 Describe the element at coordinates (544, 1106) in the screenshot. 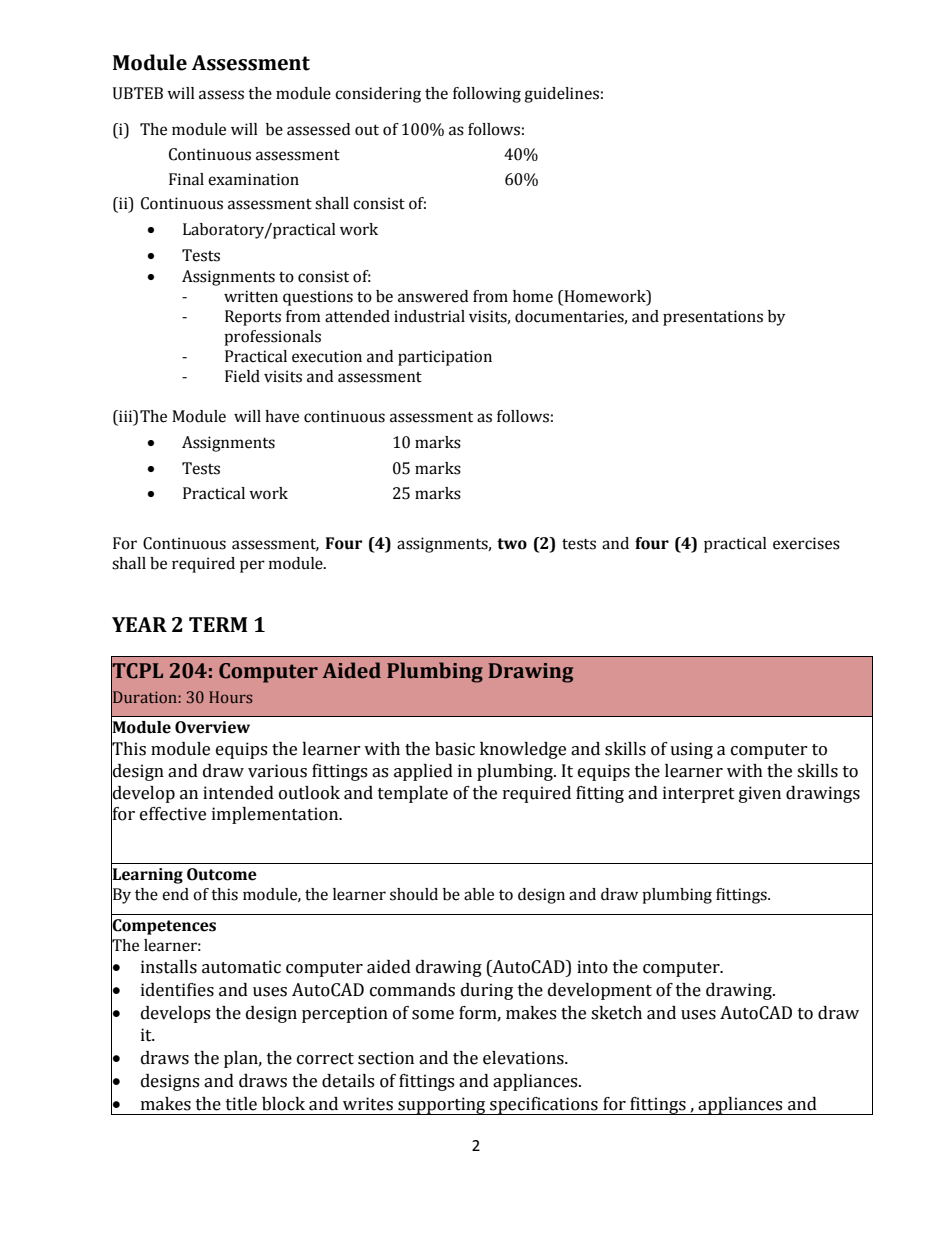

I see `specifications` at that location.
